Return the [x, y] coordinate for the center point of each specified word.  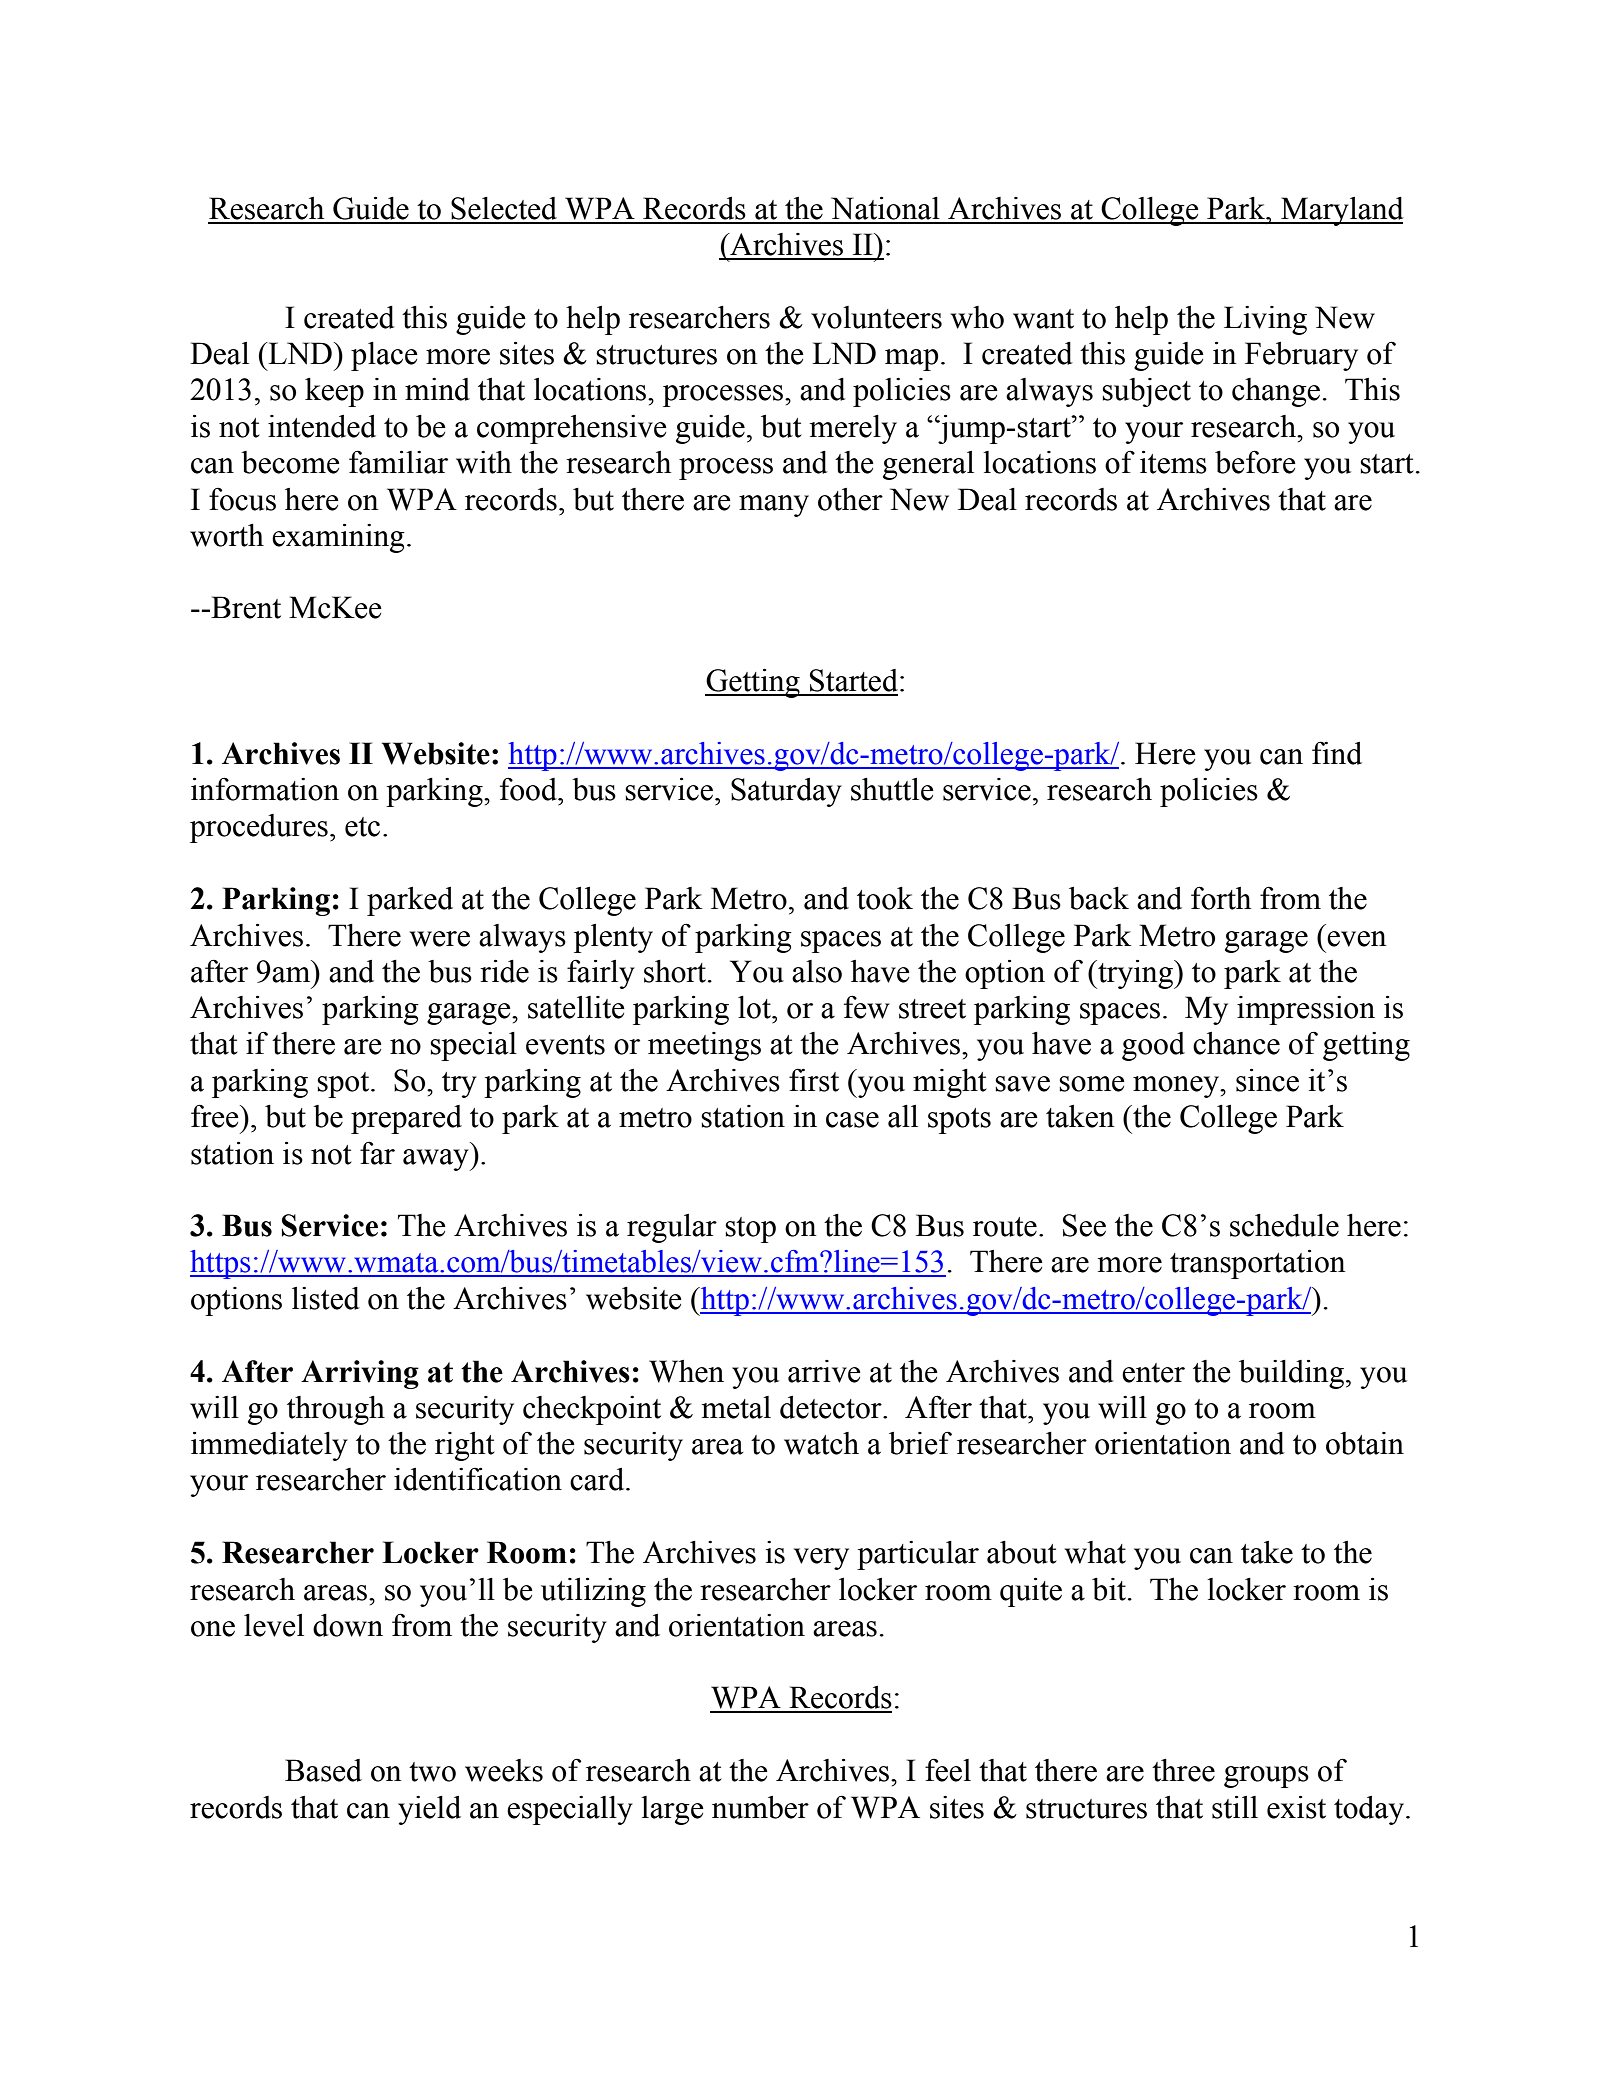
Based [323, 1770]
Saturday [786, 792]
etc [362, 827]
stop [750, 1230]
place [384, 356]
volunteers [876, 317]
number [760, 1807]
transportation [1258, 1264]
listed [326, 1298]
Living [1265, 320]
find [1337, 753]
